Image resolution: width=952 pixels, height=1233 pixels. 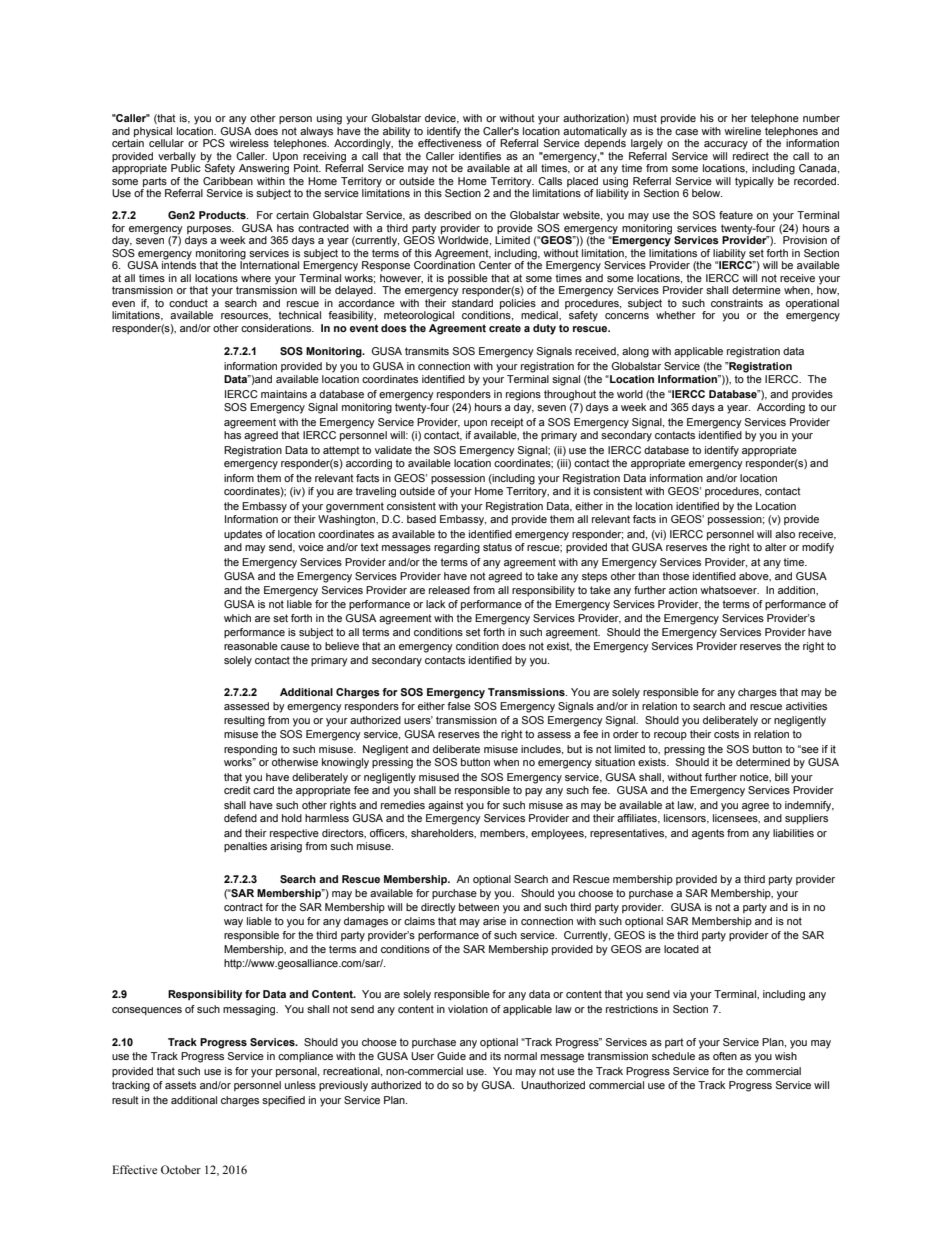 I want to click on penalties, so click(x=245, y=847).
